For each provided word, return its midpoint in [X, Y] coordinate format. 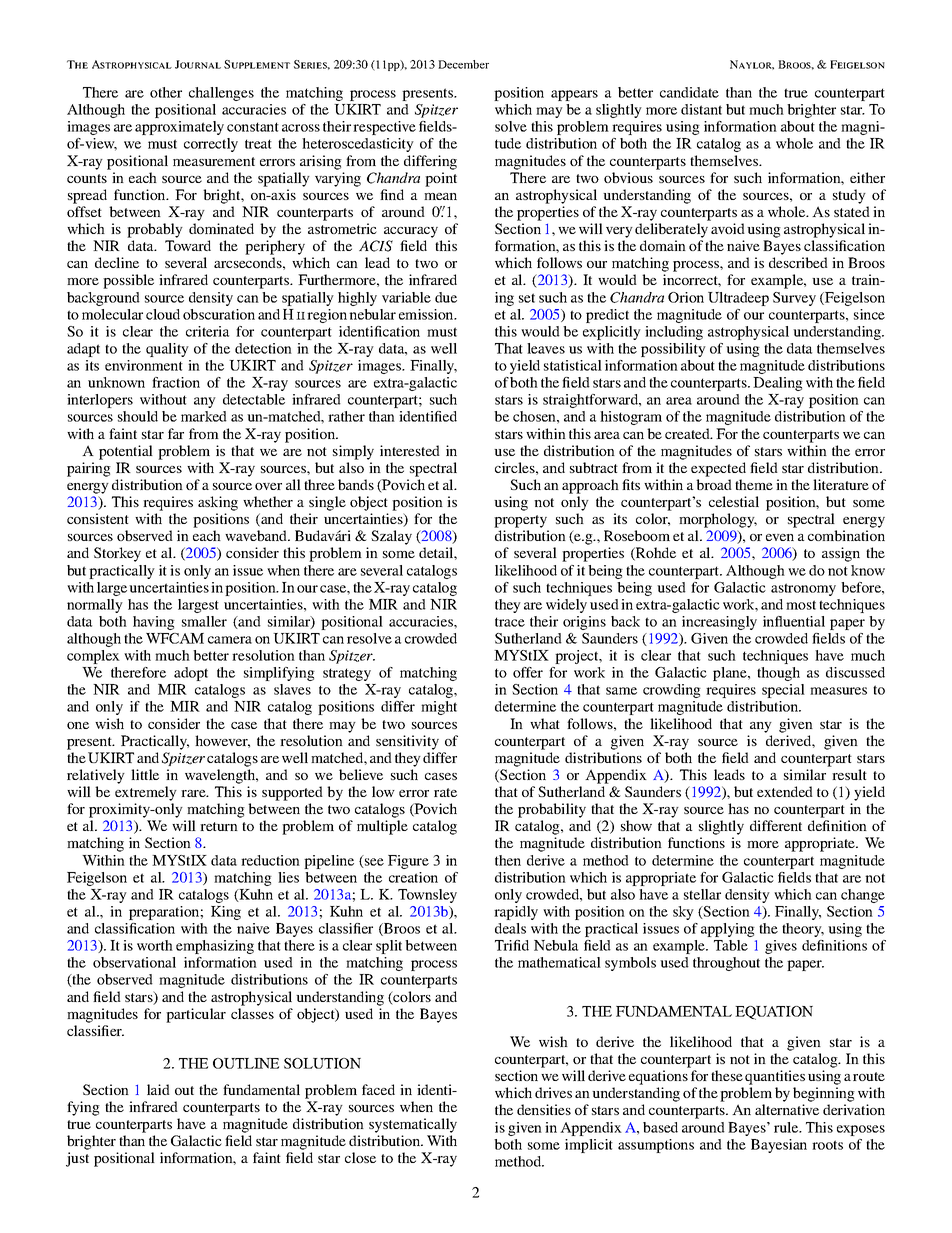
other [166, 92]
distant [701, 109]
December [463, 64]
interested [410, 450]
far [176, 433]
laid [158, 1089]
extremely [146, 793]
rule [787, 1127]
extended [785, 791]
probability [552, 810]
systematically [413, 1125]
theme [754, 484]
